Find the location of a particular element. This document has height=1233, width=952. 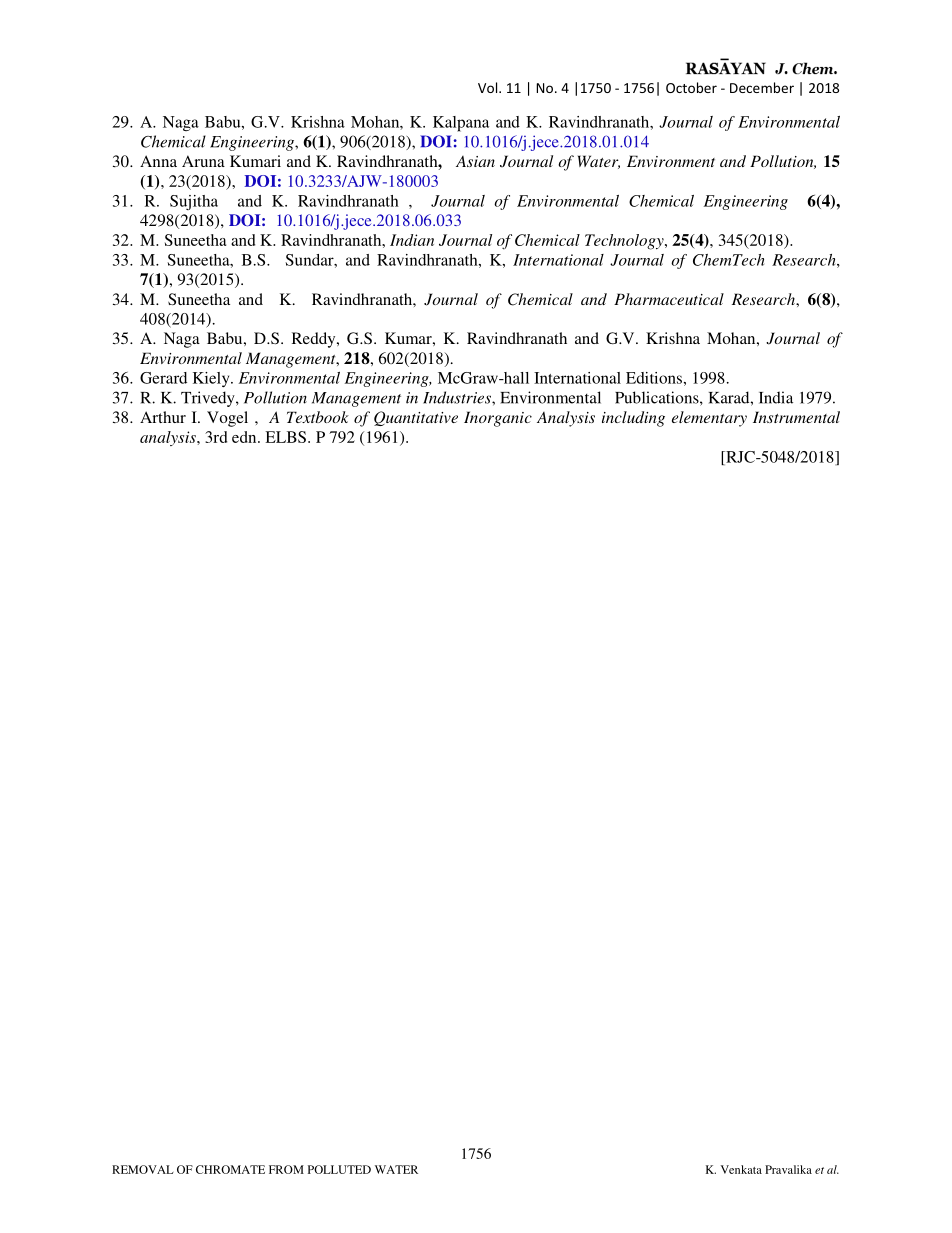

FROM is located at coordinates (286, 1169).
